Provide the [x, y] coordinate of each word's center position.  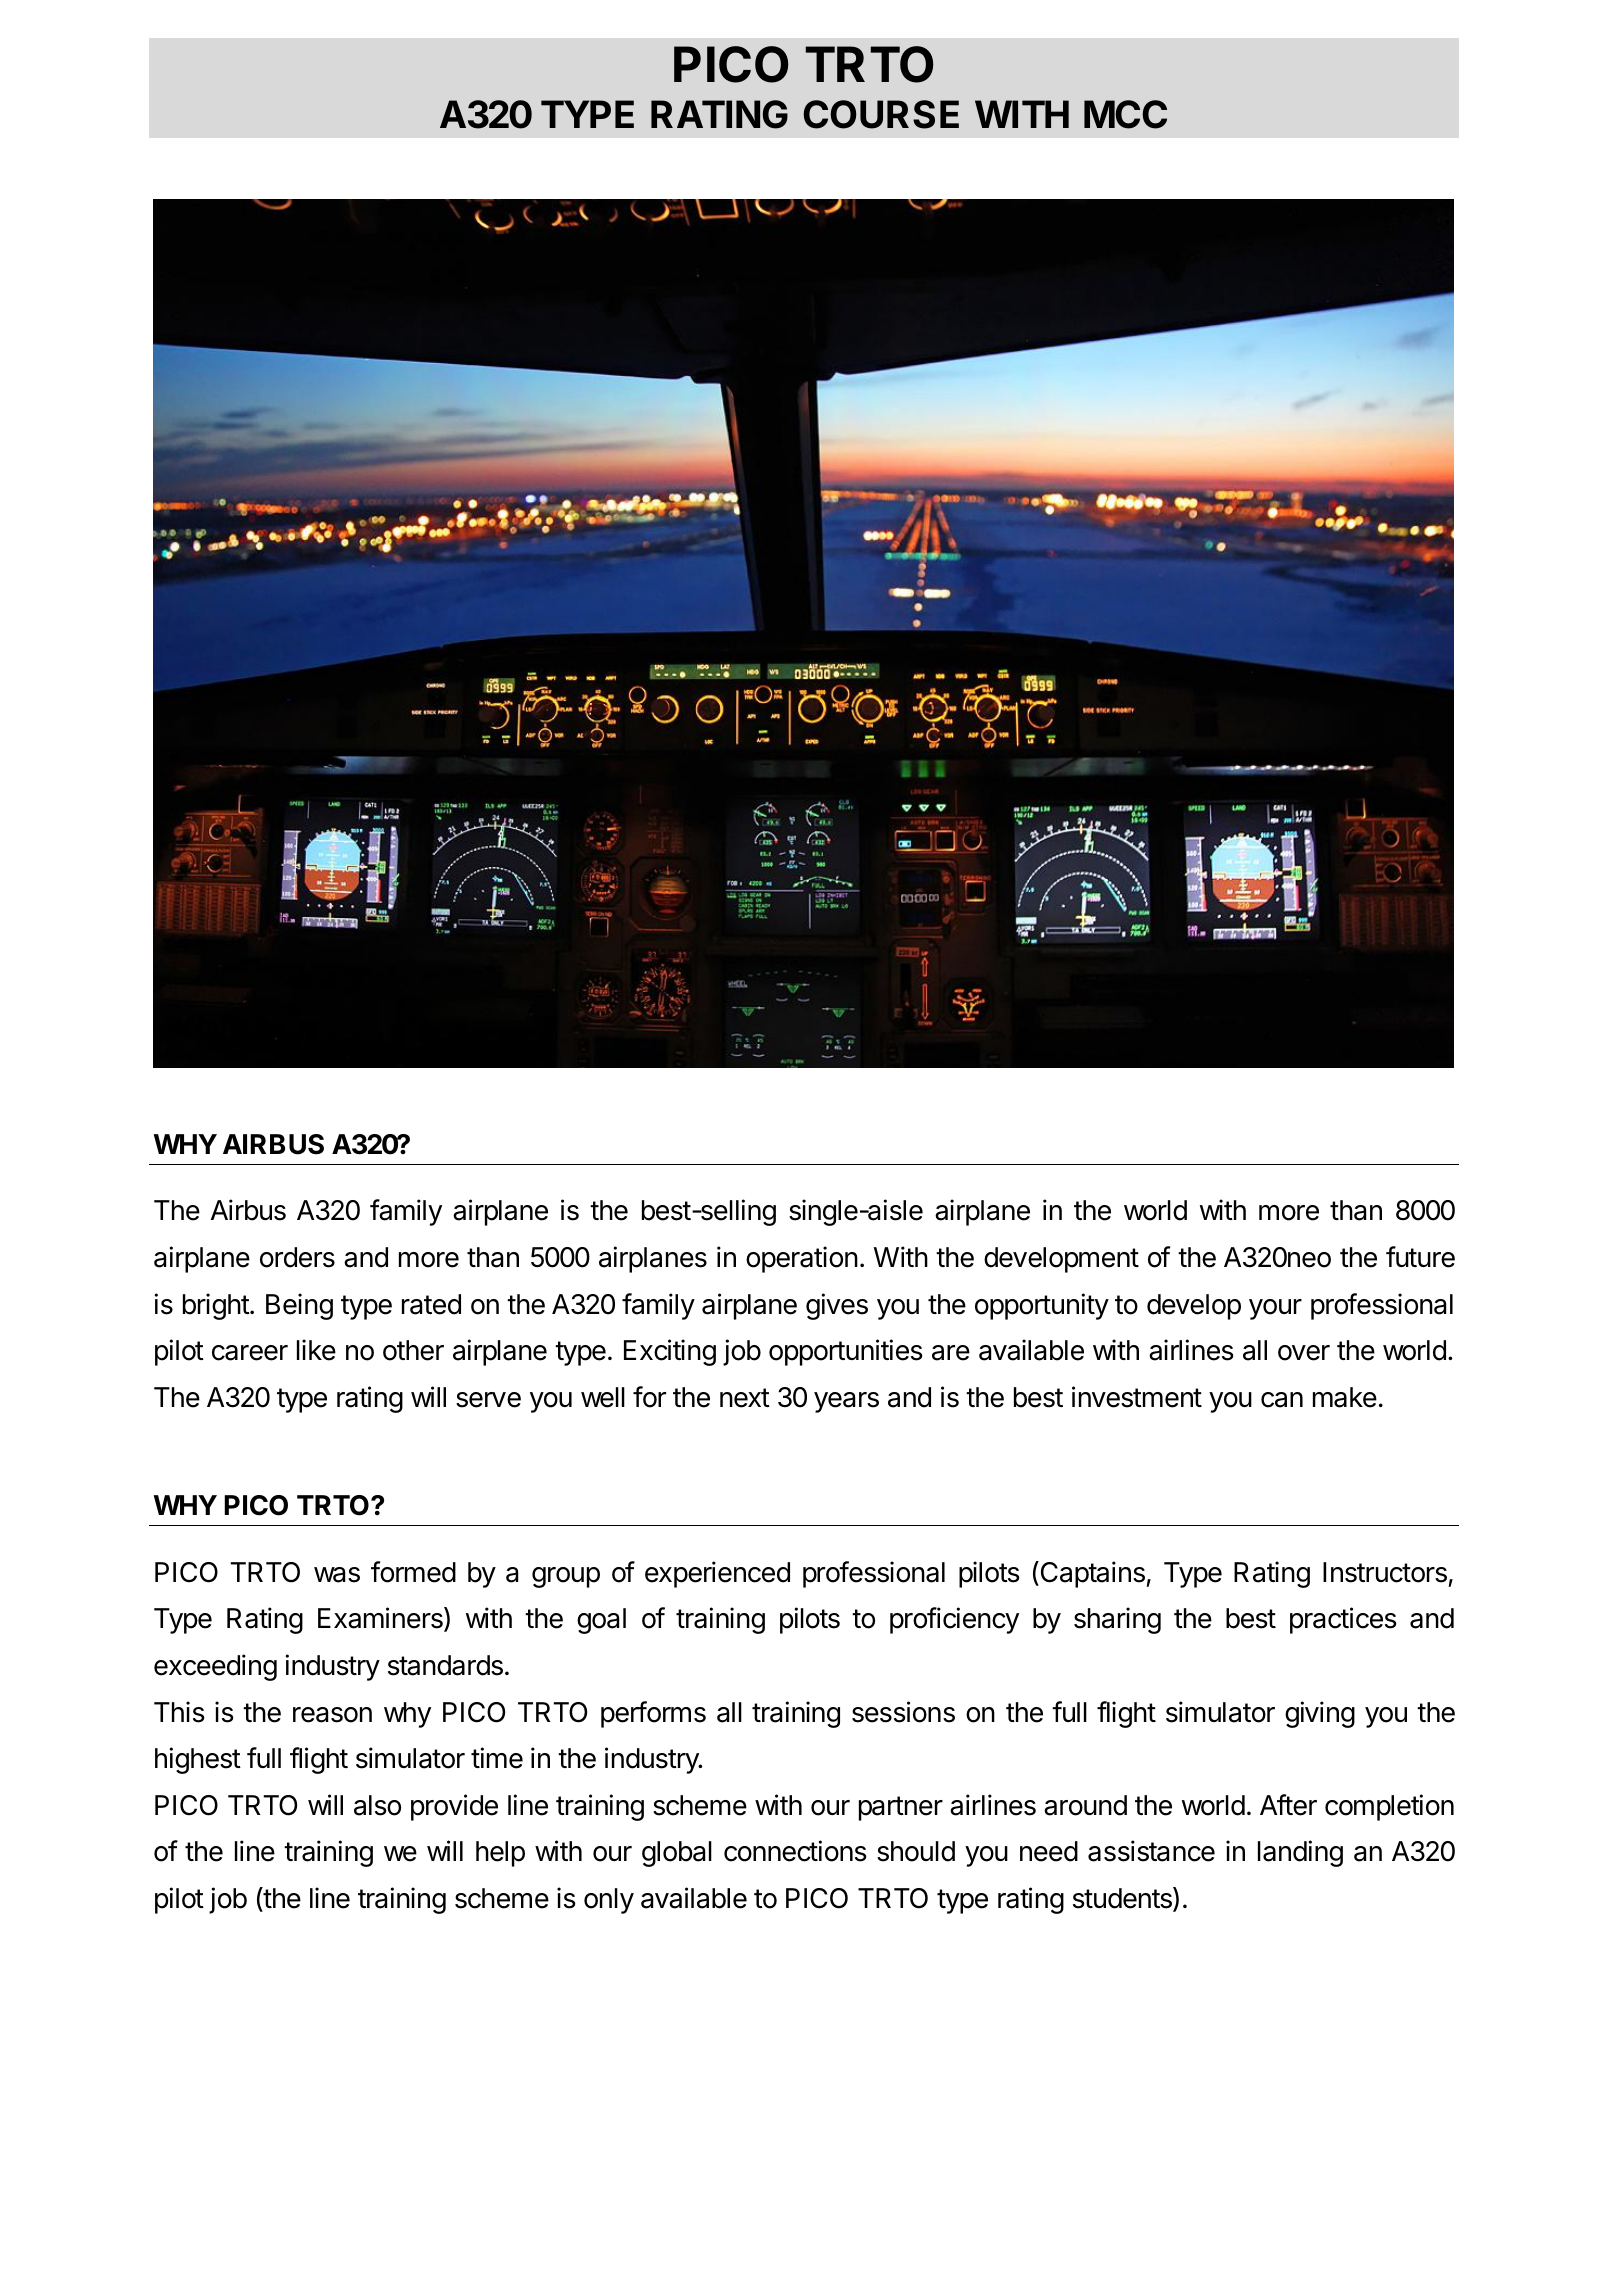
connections [795, 1851]
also [377, 1805]
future [1420, 1257]
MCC [1125, 114]
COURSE [881, 114]
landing [1300, 1853]
